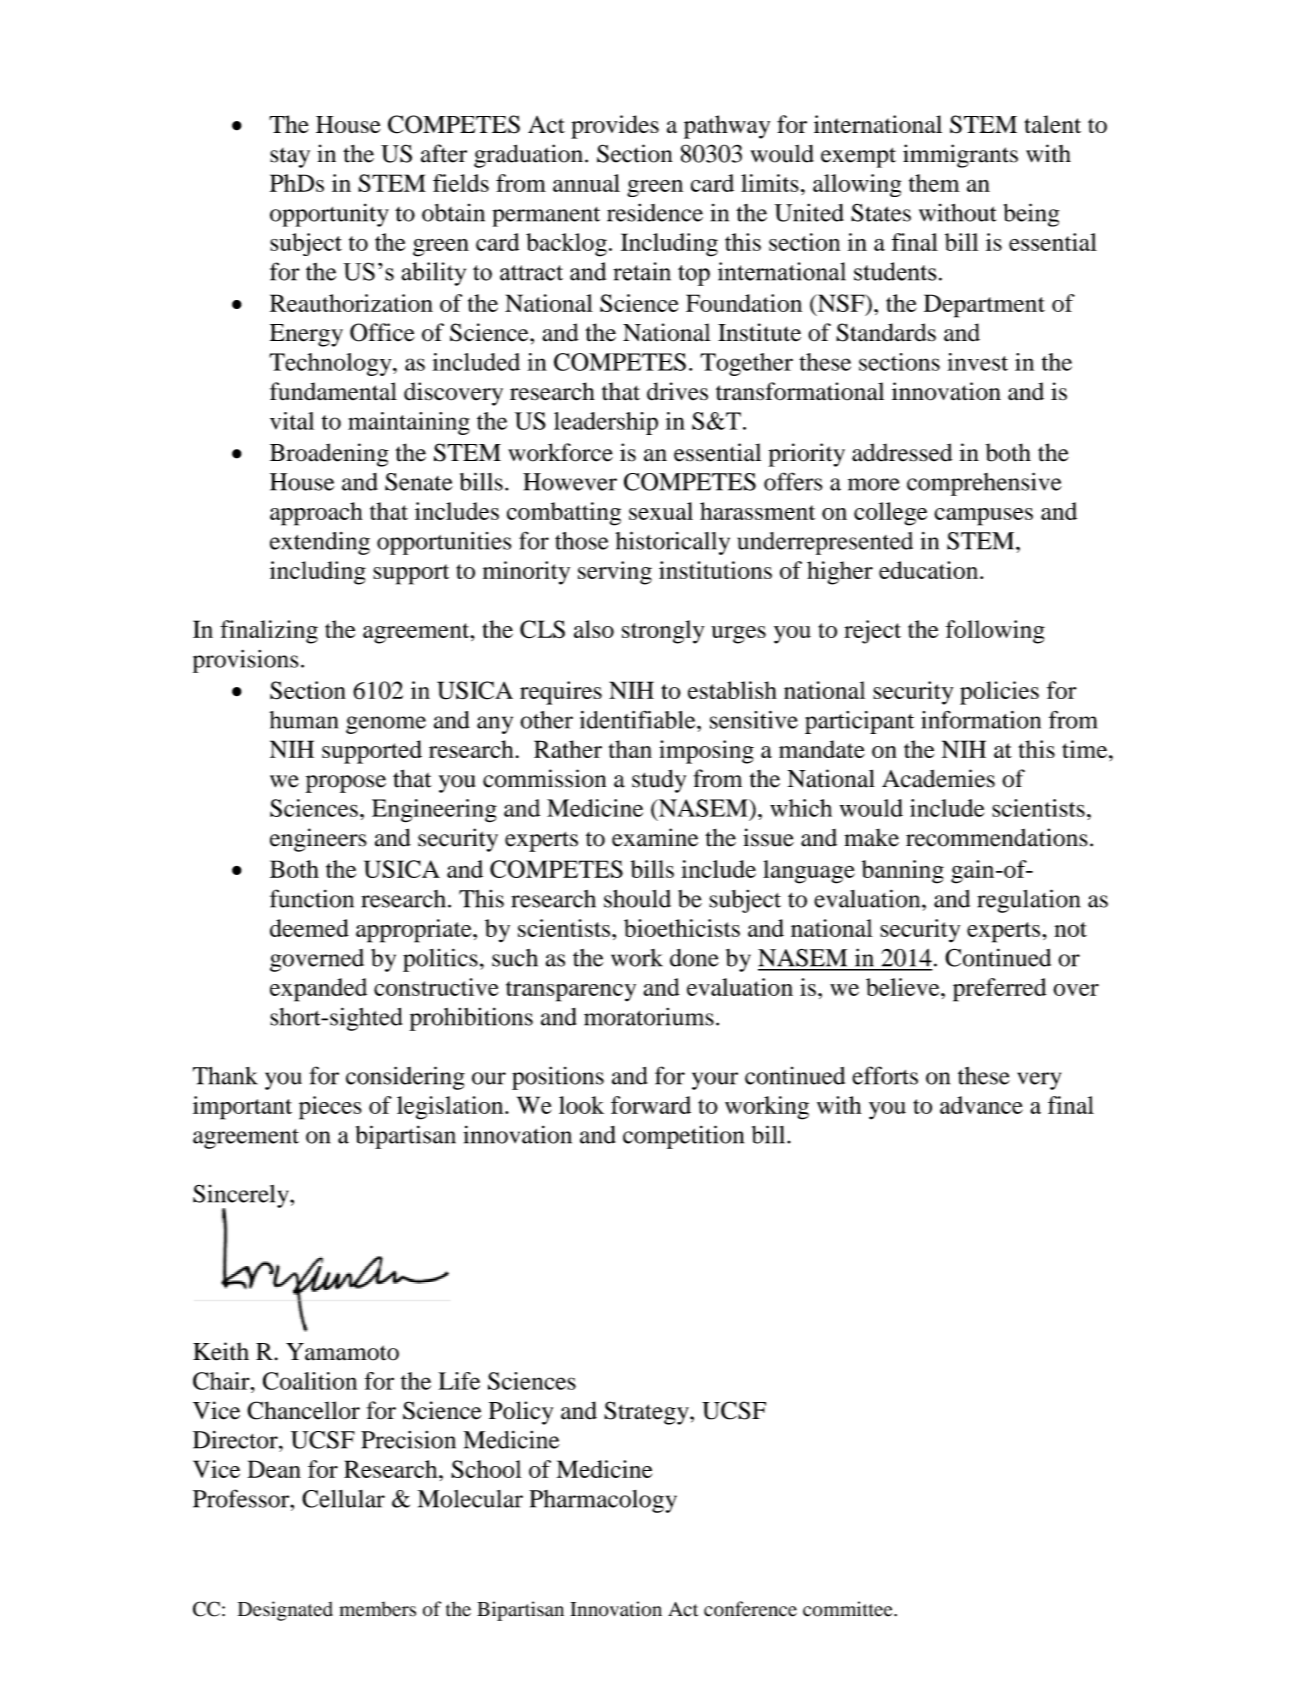 The height and width of the screenshot is (1693, 1308). I want to click on immigrants, so click(960, 156).
